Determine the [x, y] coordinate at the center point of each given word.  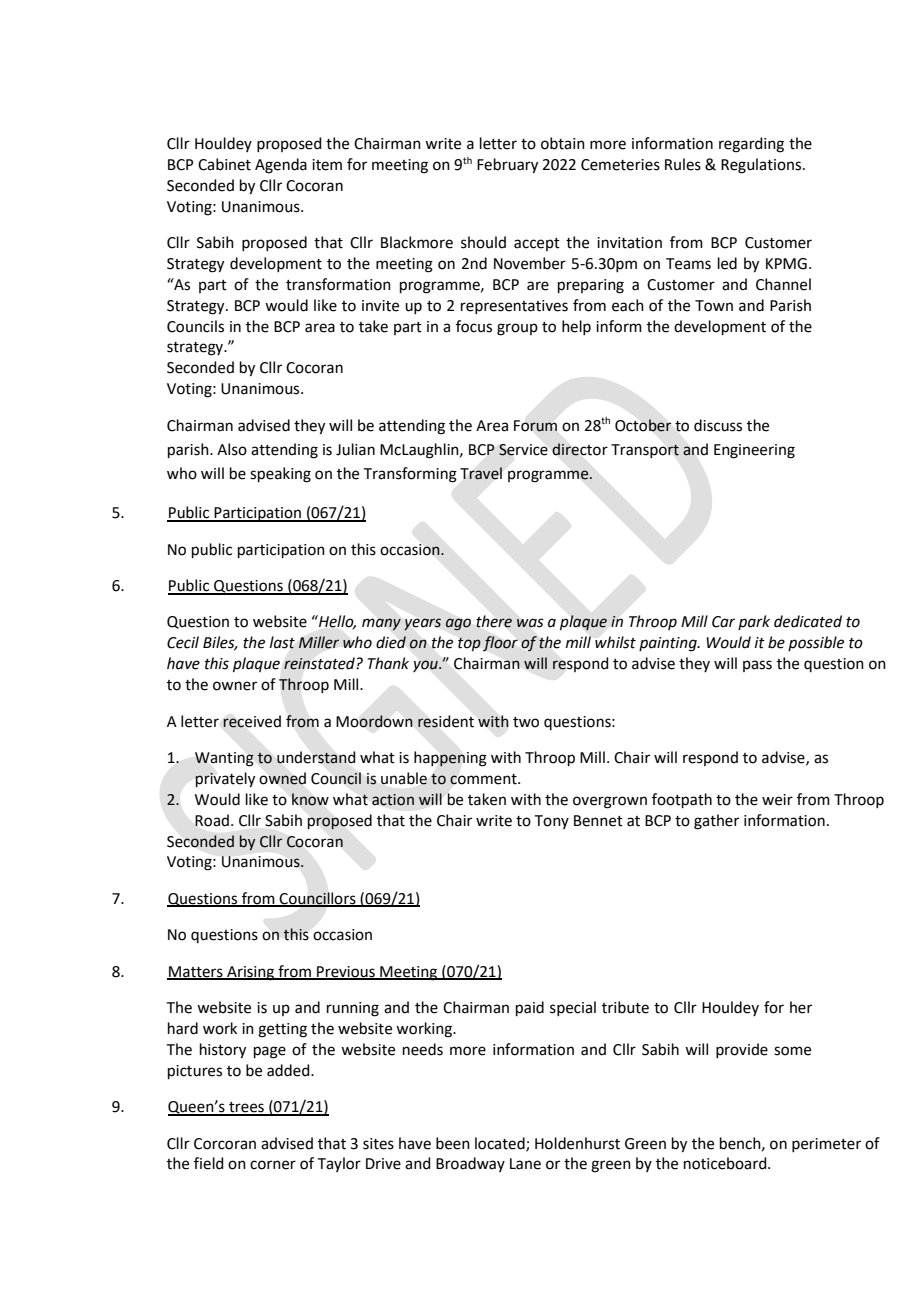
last [282, 642]
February [507, 166]
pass [757, 666]
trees [246, 1108]
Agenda [281, 166]
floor [500, 643]
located [501, 1144]
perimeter [826, 1145]
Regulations [762, 166]
